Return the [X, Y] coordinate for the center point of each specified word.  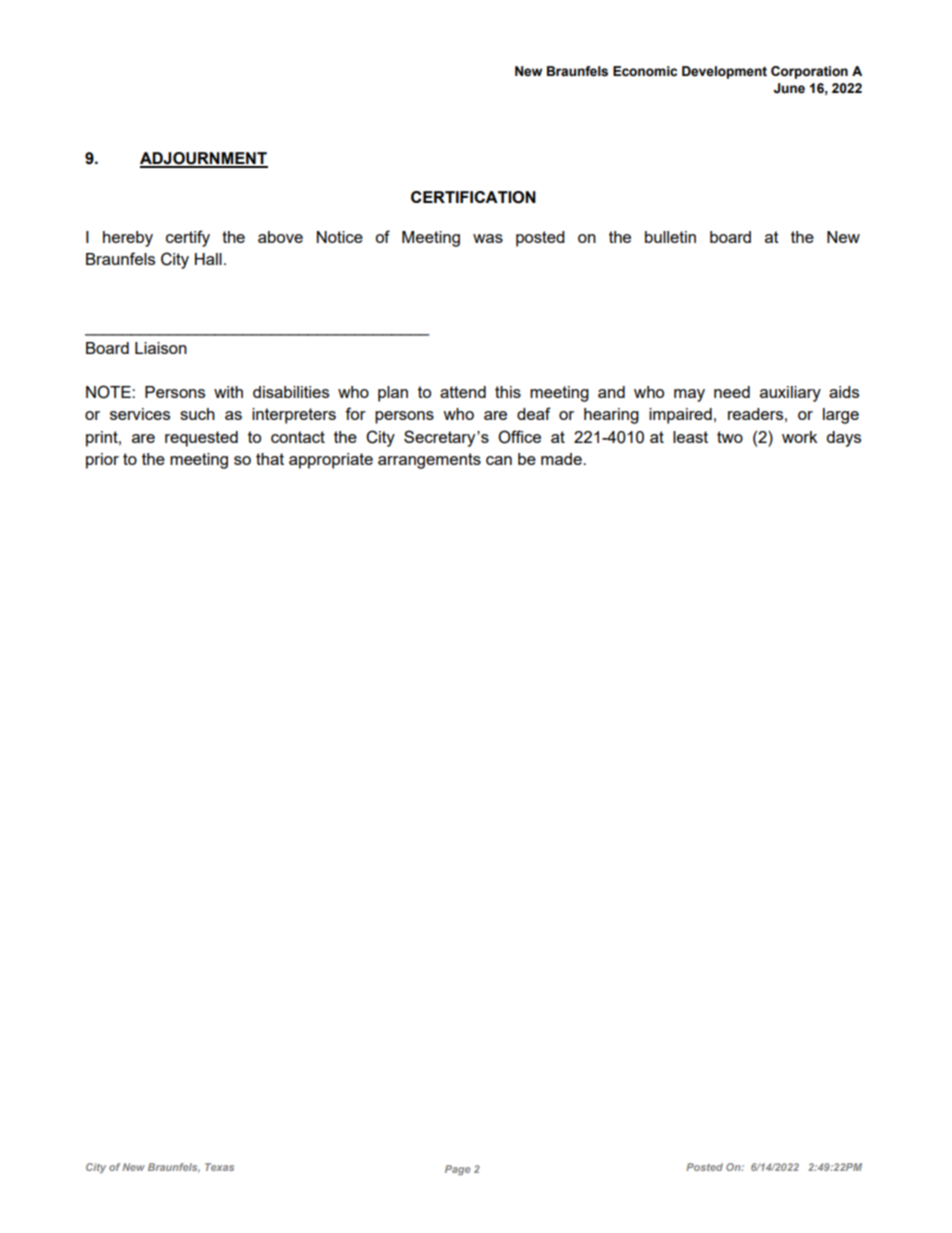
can [499, 460]
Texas [219, 1167]
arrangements [429, 461]
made [562, 459]
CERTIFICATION [473, 197]
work [799, 437]
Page [458, 1170]
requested [201, 439]
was [488, 238]
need [732, 392]
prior [102, 461]
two [730, 437]
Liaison [161, 348]
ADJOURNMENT [204, 159]
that [270, 459]
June [789, 88]
